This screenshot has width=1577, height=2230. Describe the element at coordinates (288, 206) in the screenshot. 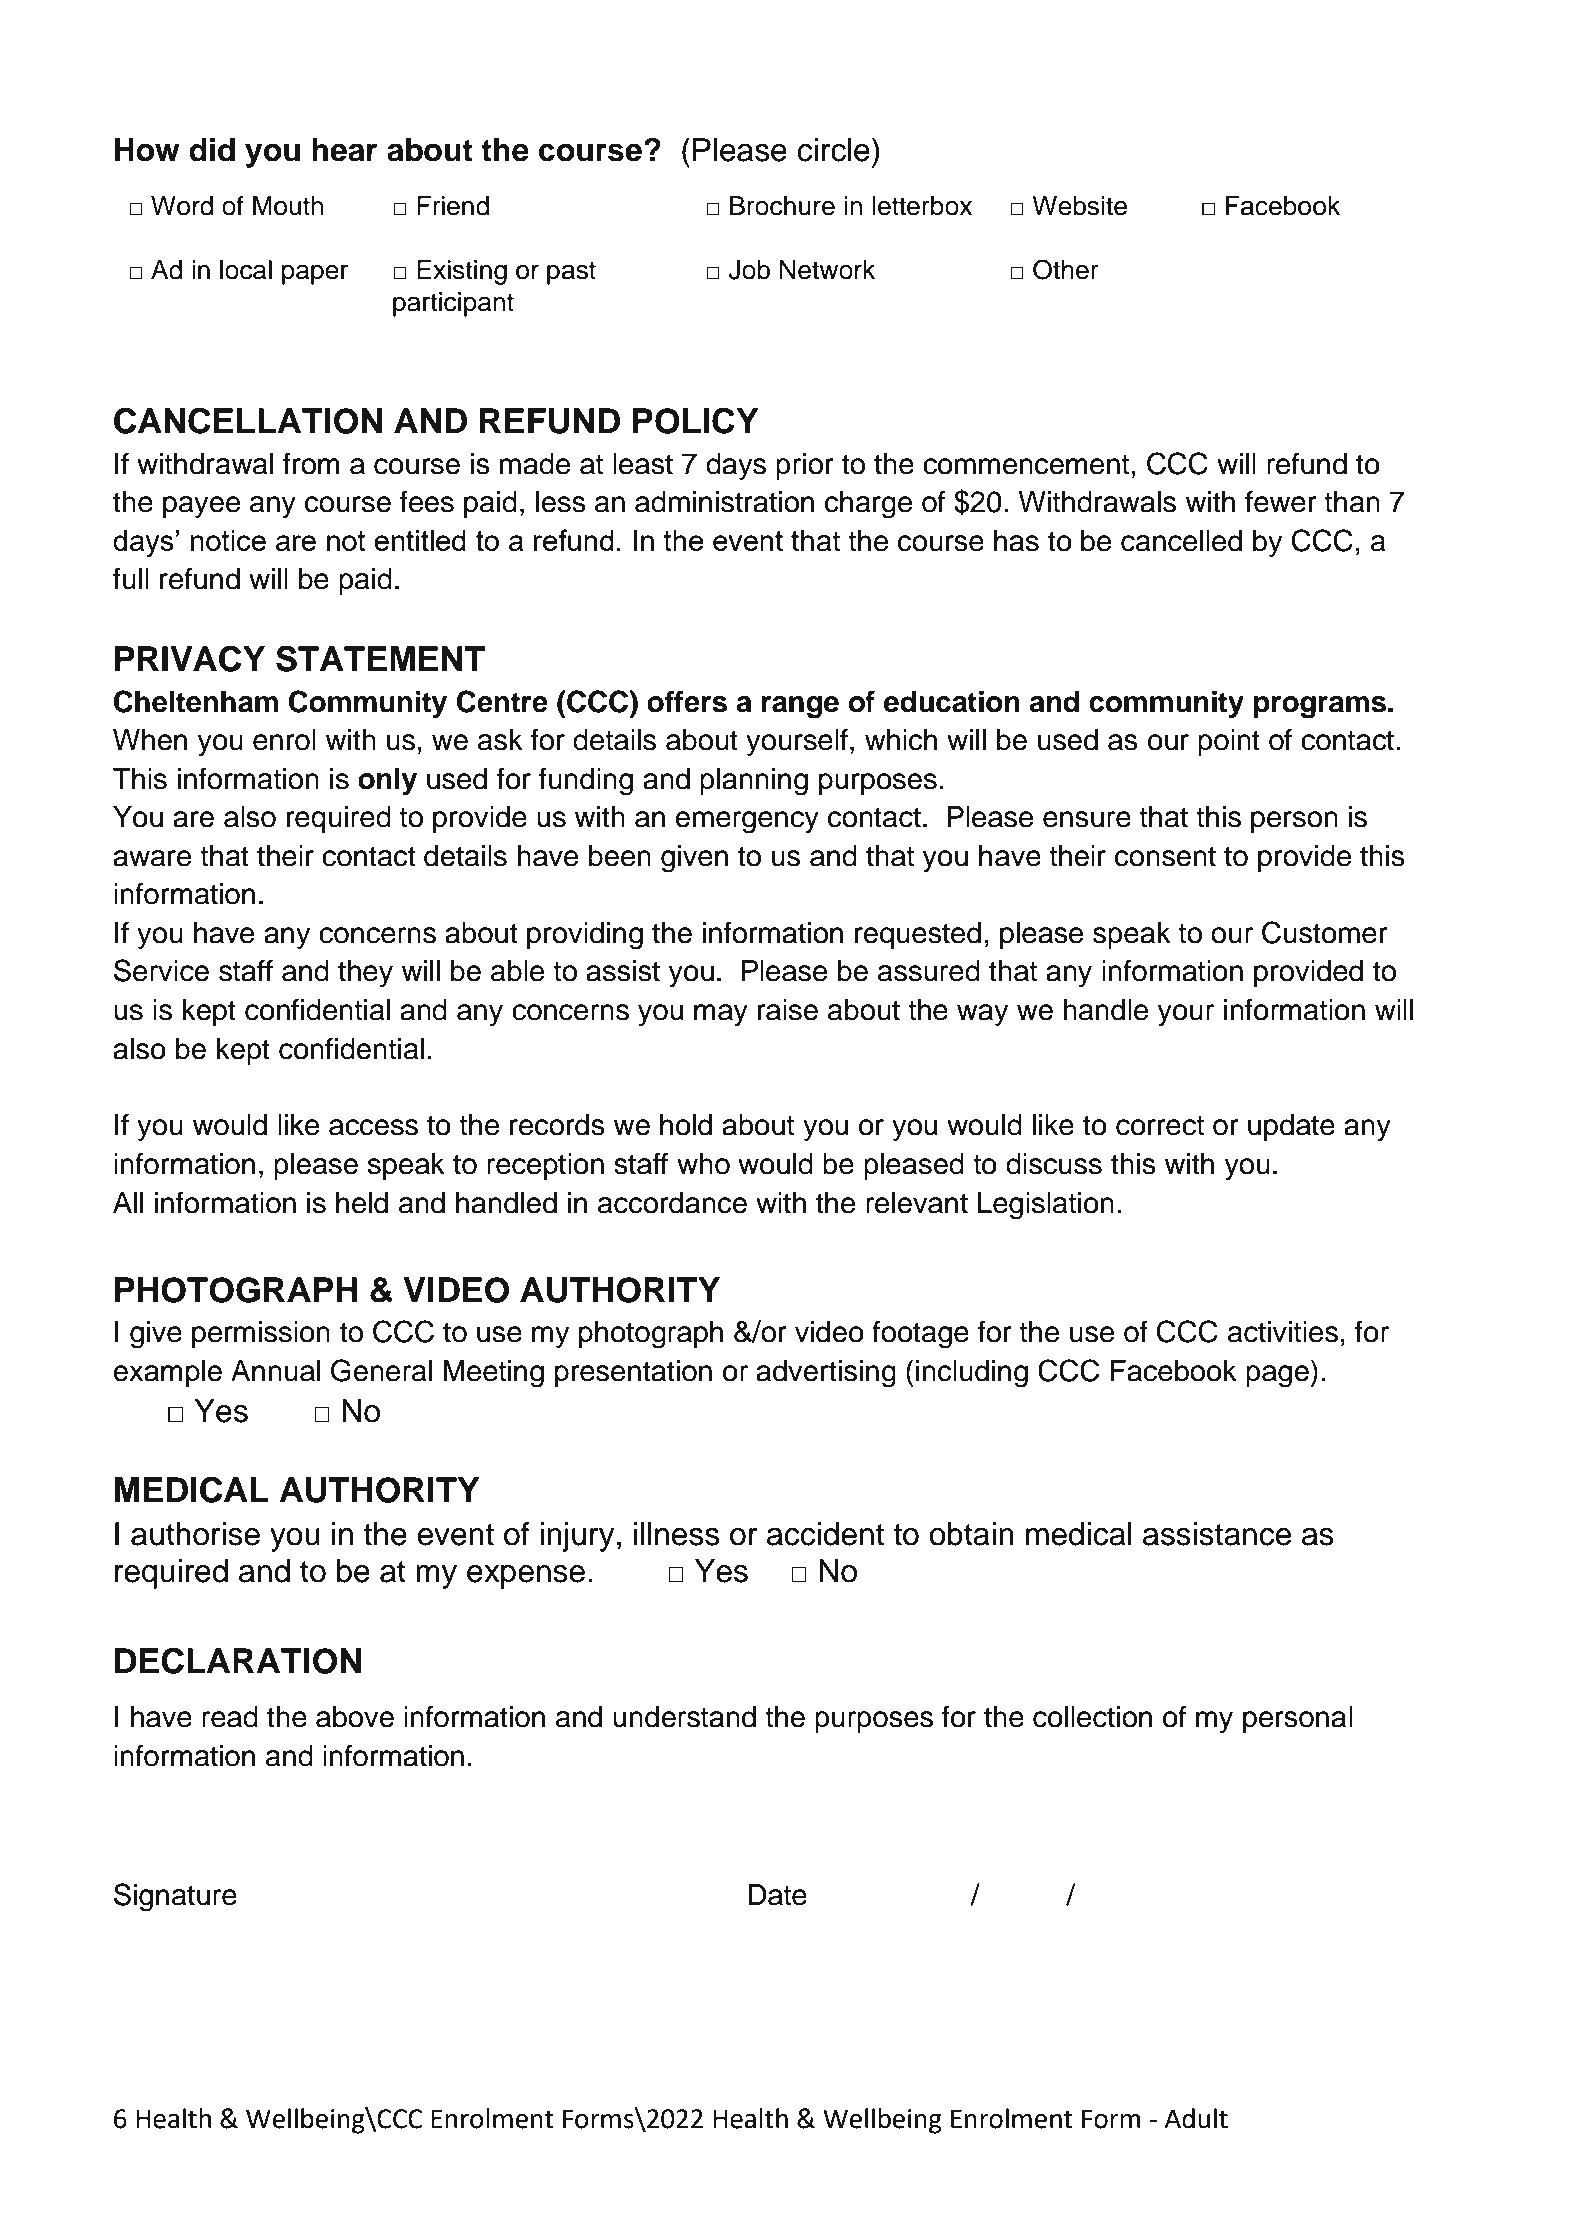

I see `Mouth` at that location.
